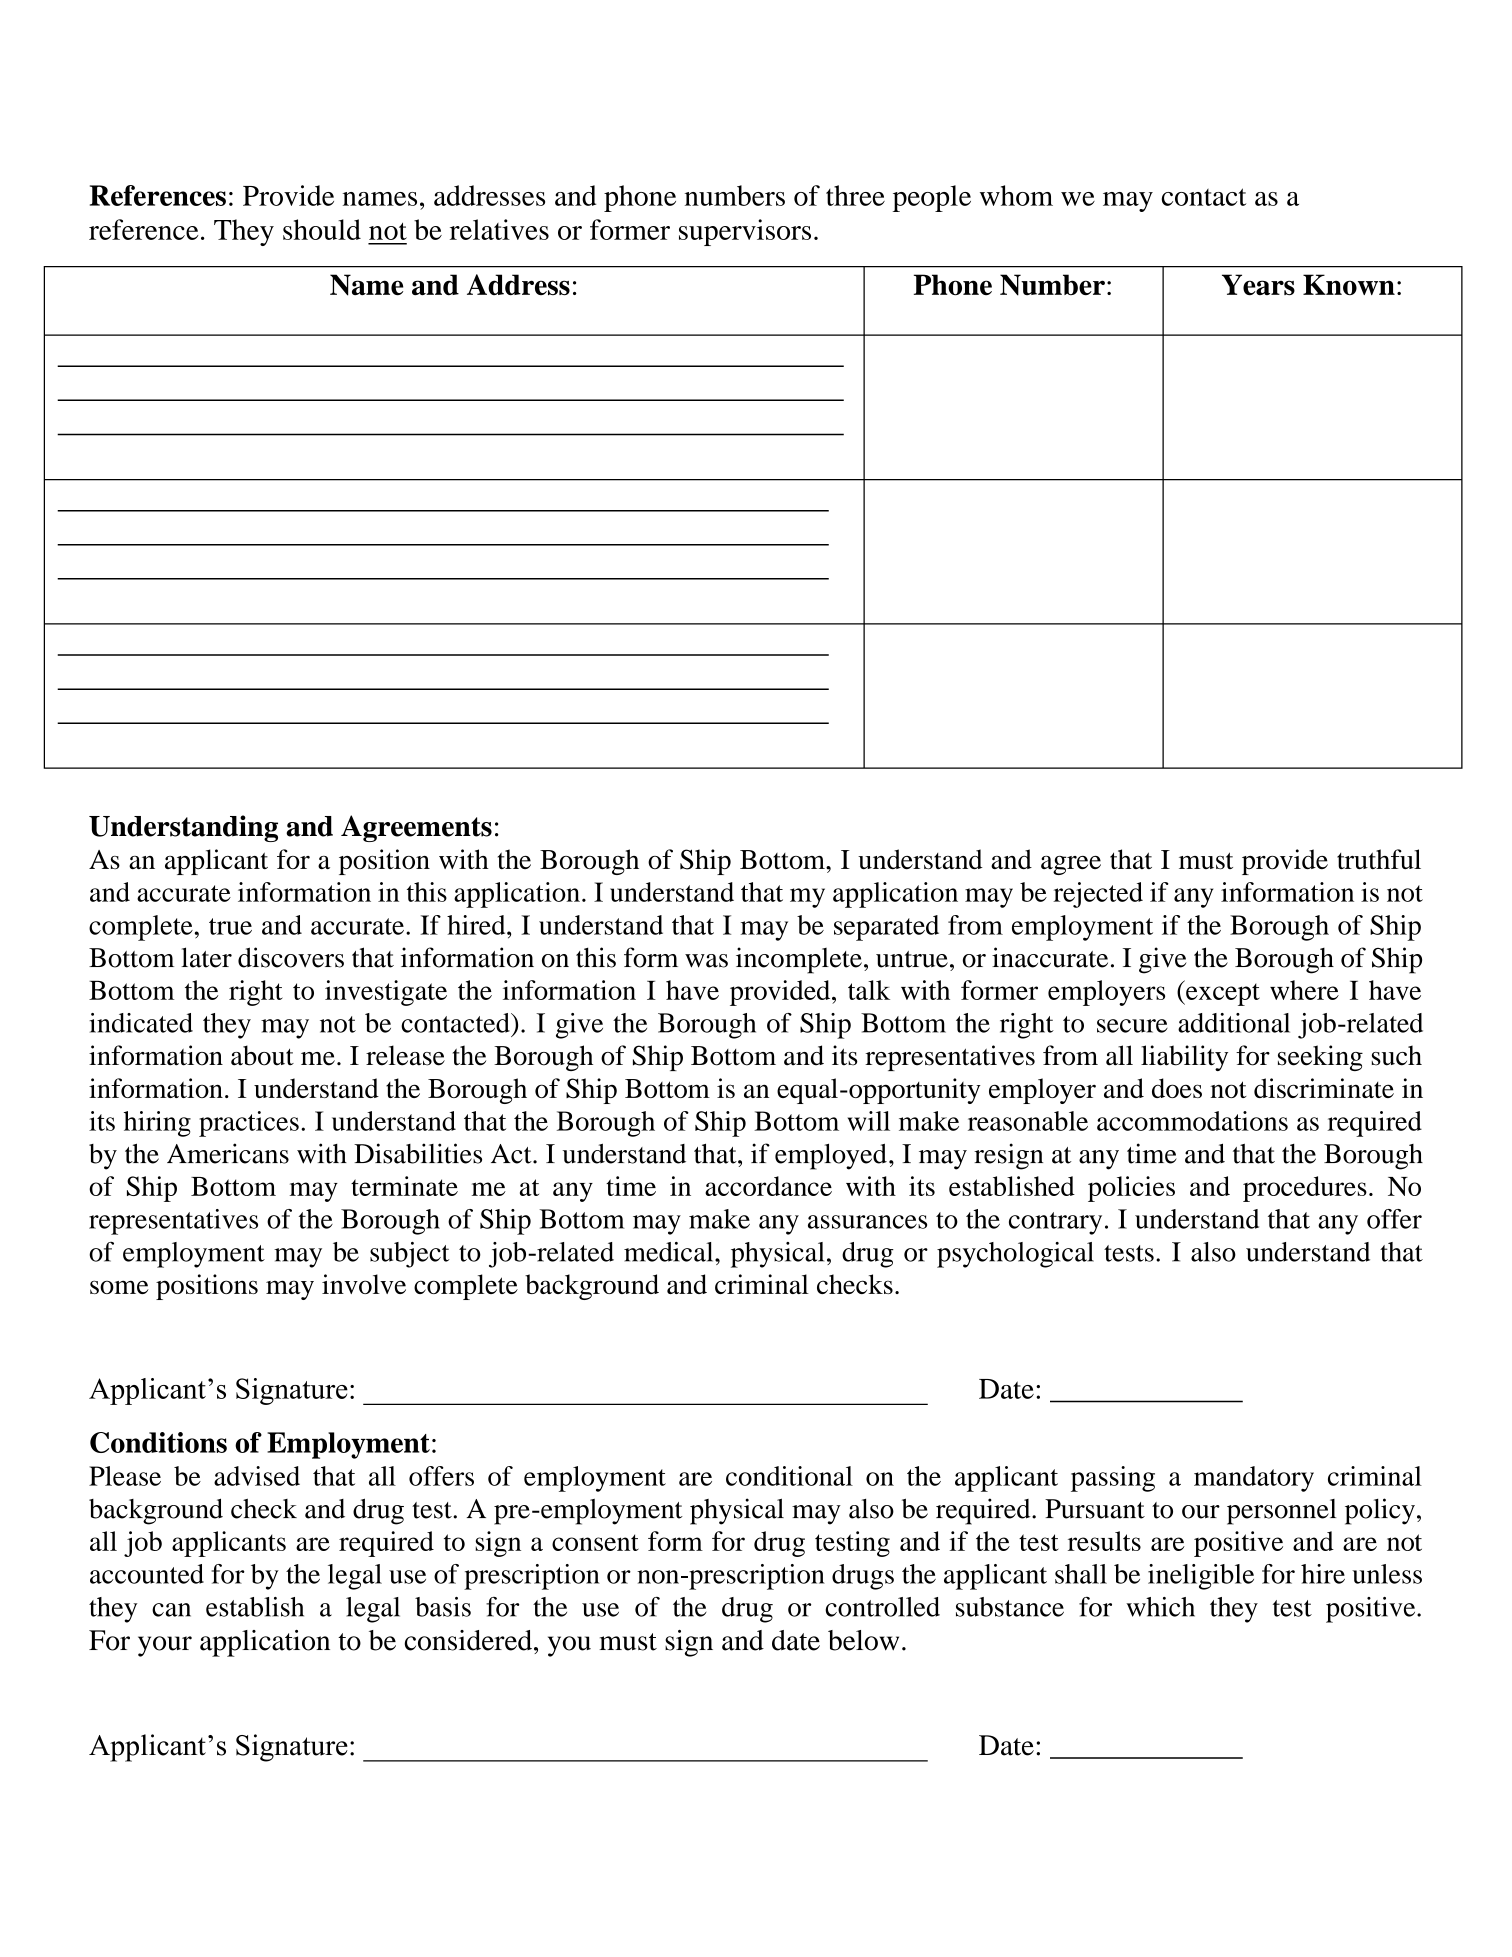 The height and width of the document is (1957, 1512). Describe the element at coordinates (706, 961) in the document. I see `was` at that location.
